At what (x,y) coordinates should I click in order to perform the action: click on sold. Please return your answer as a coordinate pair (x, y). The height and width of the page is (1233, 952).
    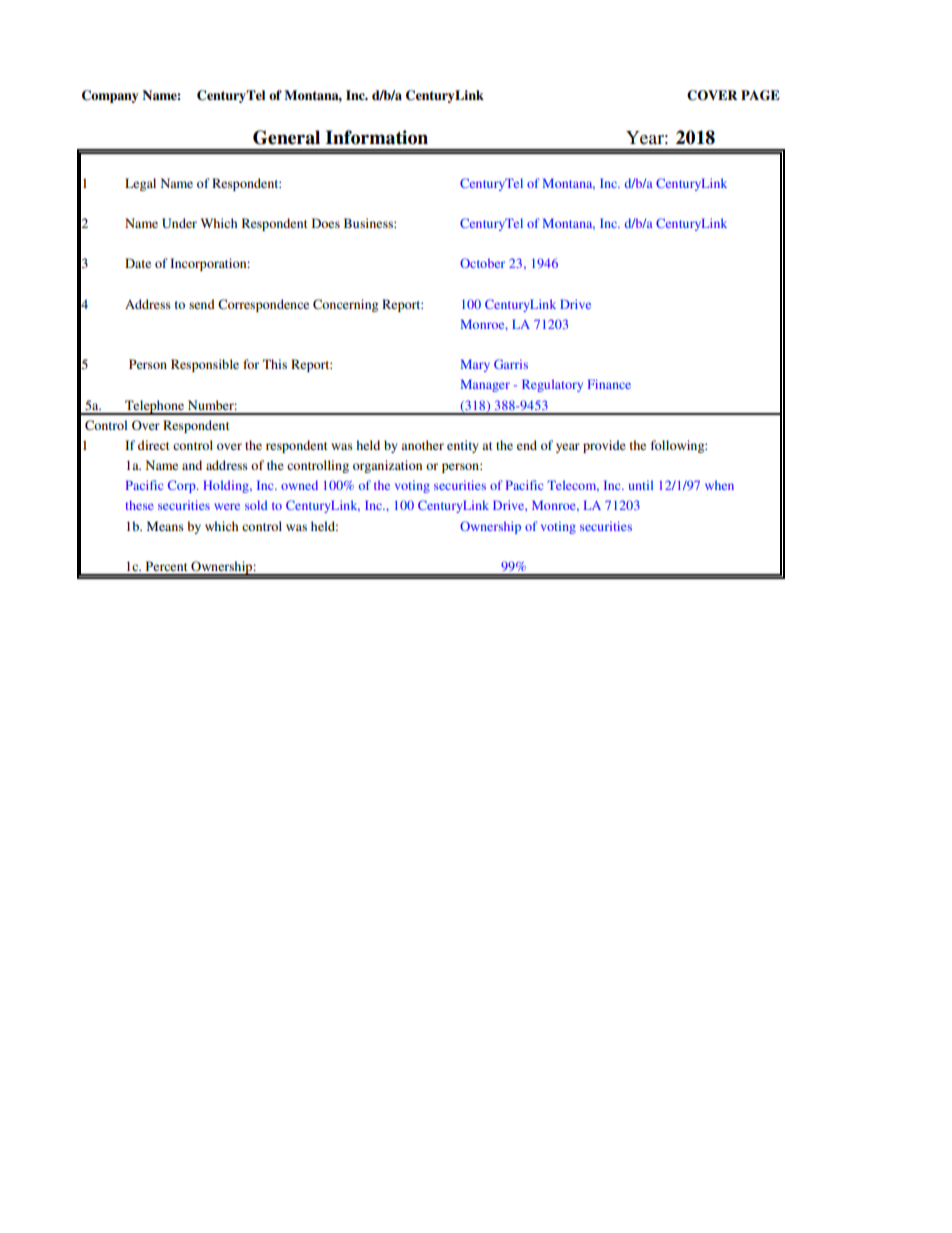
    Looking at the image, I should click on (256, 505).
